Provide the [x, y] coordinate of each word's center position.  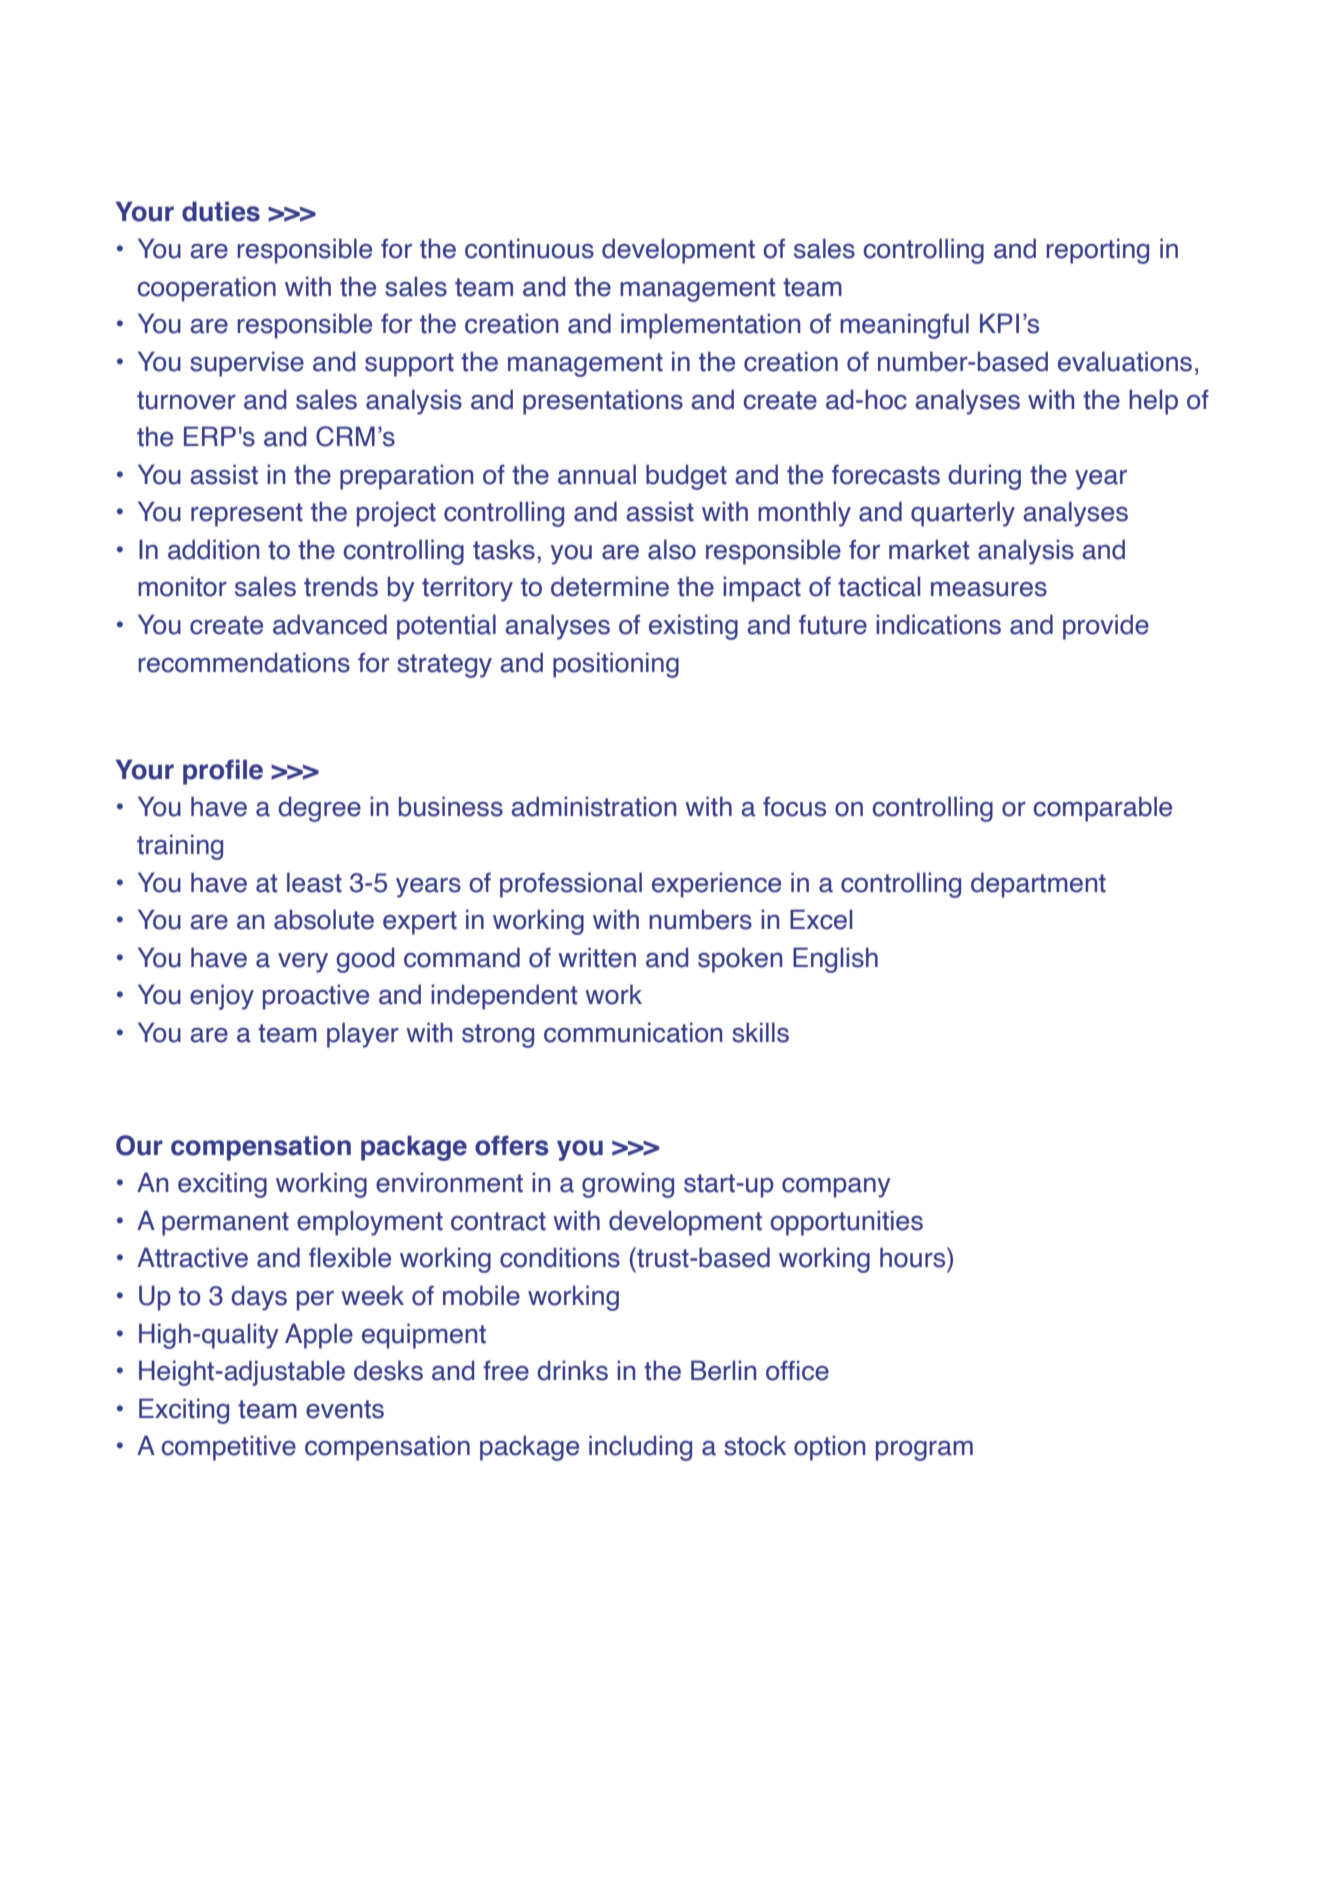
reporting [1097, 251]
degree [319, 809]
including [640, 1448]
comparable [1102, 809]
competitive [228, 1448]
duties [221, 211]
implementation [710, 326]
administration [593, 806]
